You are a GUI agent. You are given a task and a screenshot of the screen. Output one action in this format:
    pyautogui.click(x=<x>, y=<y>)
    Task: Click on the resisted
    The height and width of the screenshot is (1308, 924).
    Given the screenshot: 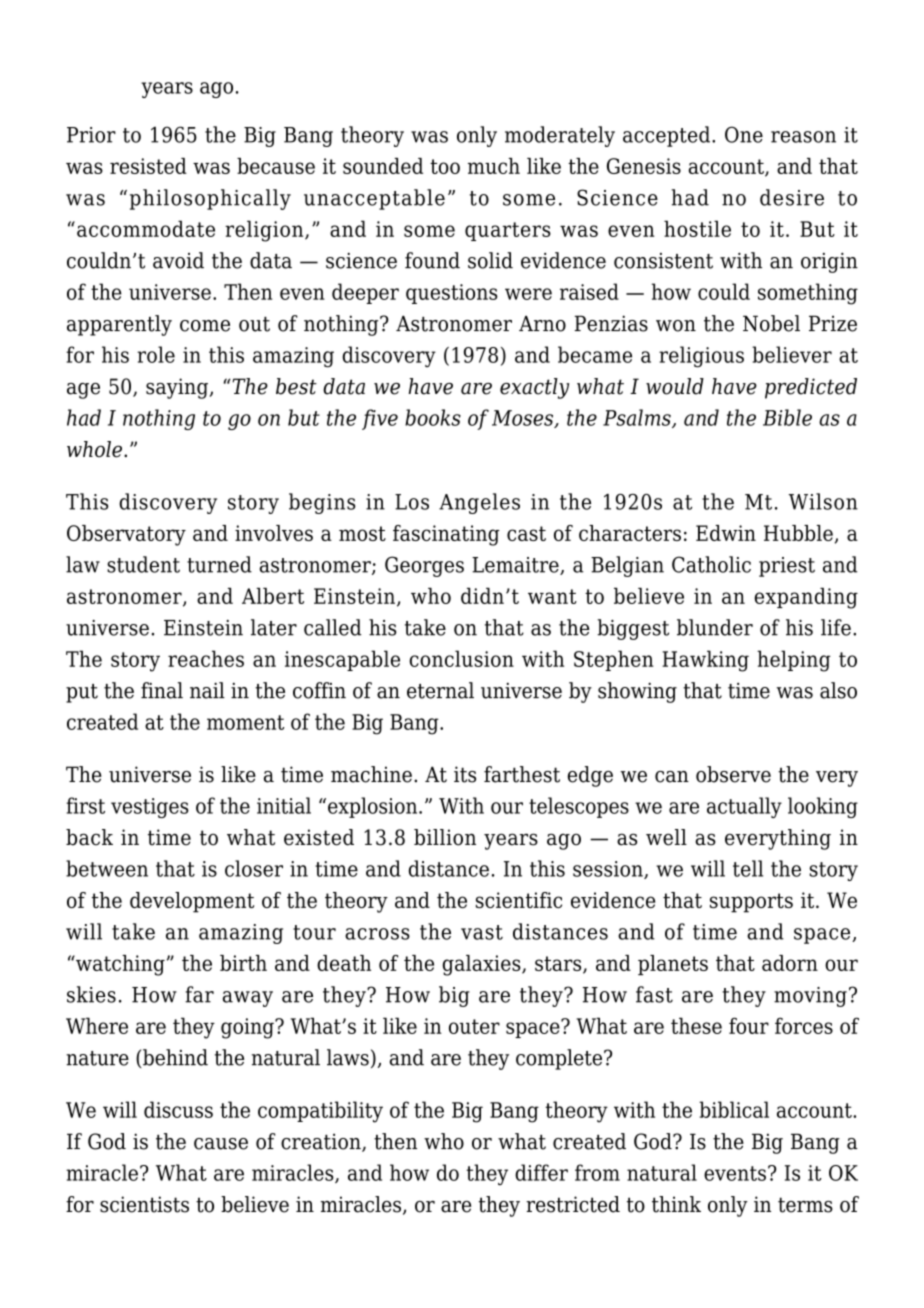 What is the action you would take?
    pyautogui.click(x=148, y=166)
